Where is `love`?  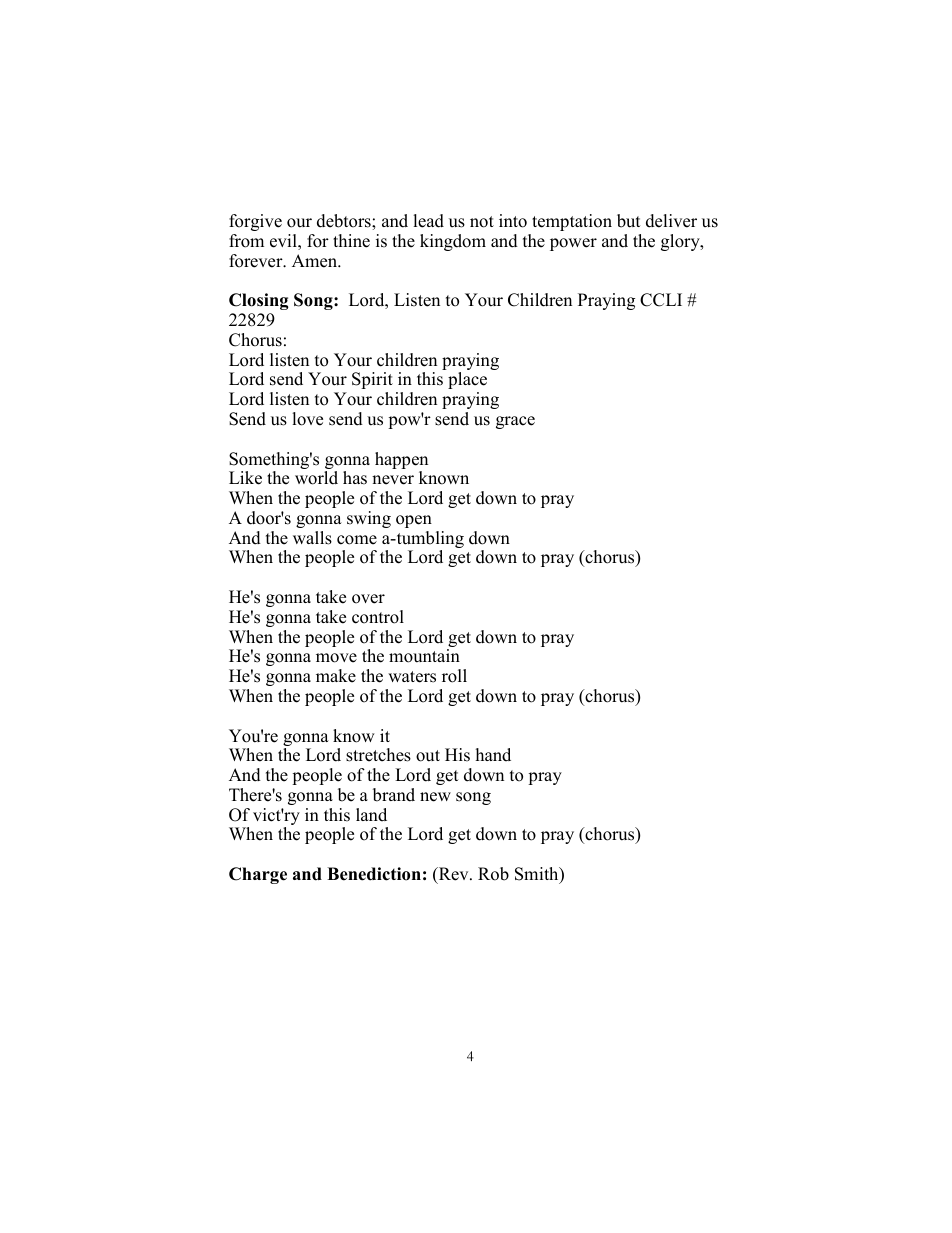 love is located at coordinates (307, 419).
